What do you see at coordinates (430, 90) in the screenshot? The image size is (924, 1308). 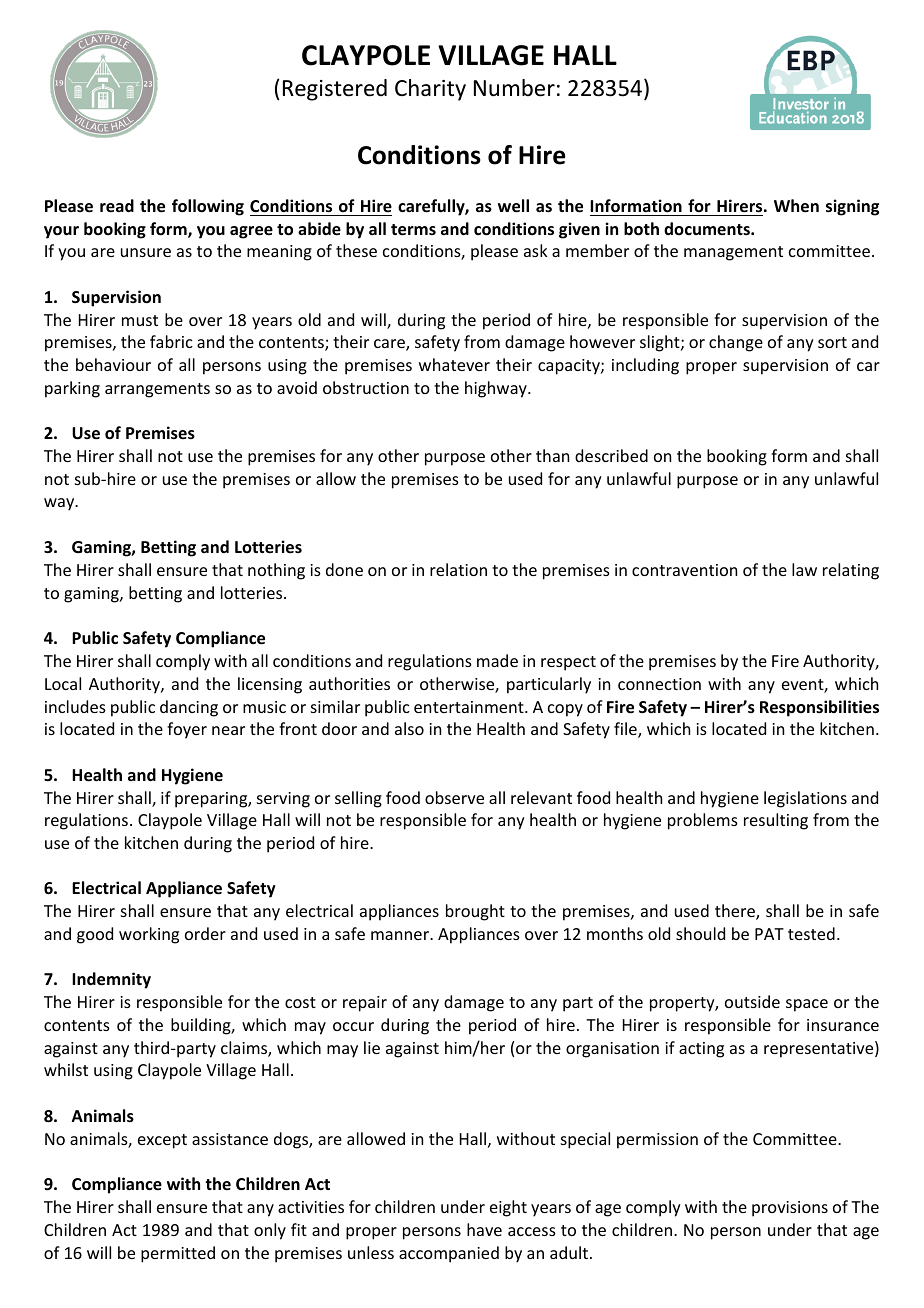 I see `Charity` at bounding box center [430, 90].
